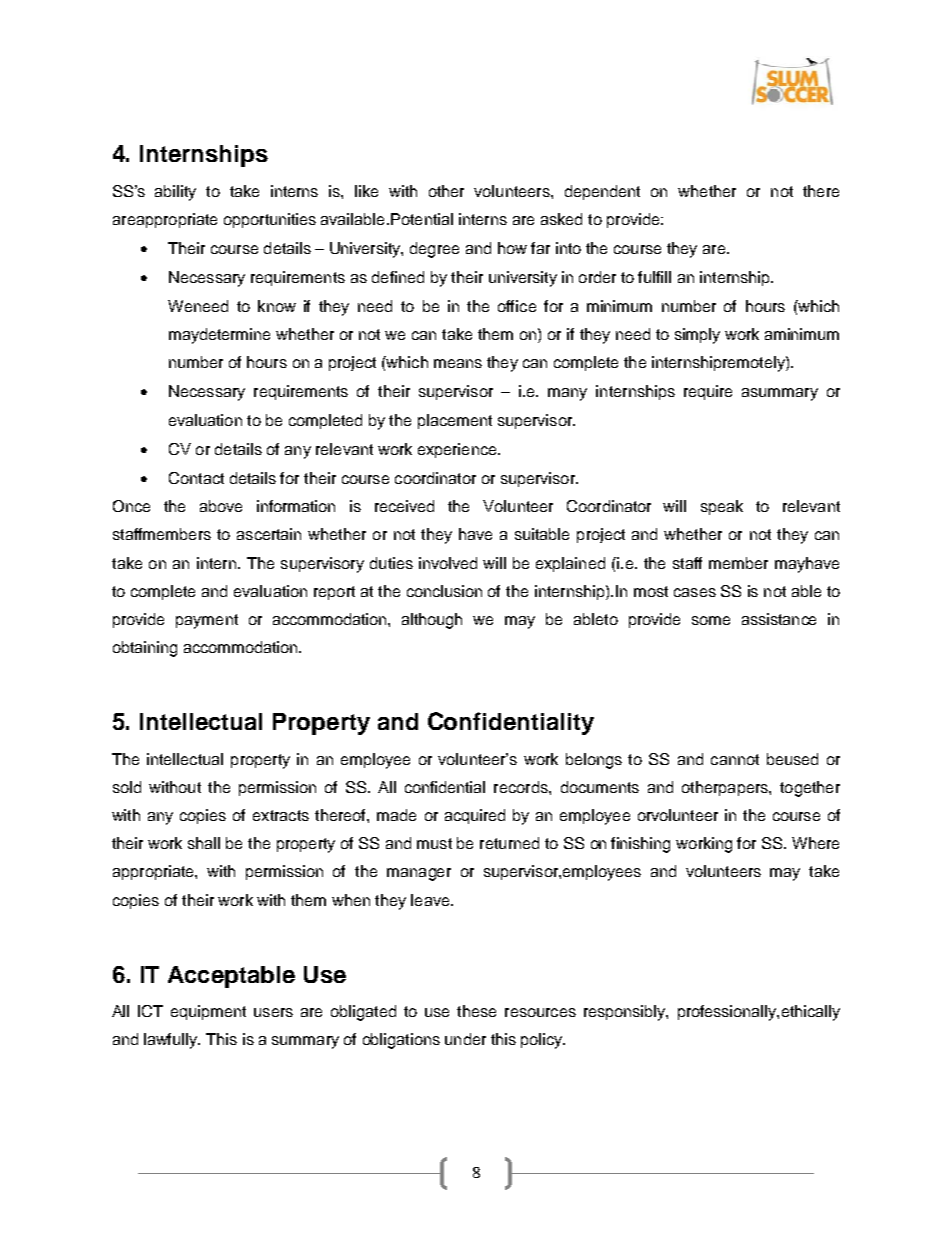 This document has height=1233, width=952. What do you see at coordinates (654, 277) in the document?
I see `fulfill` at bounding box center [654, 277].
